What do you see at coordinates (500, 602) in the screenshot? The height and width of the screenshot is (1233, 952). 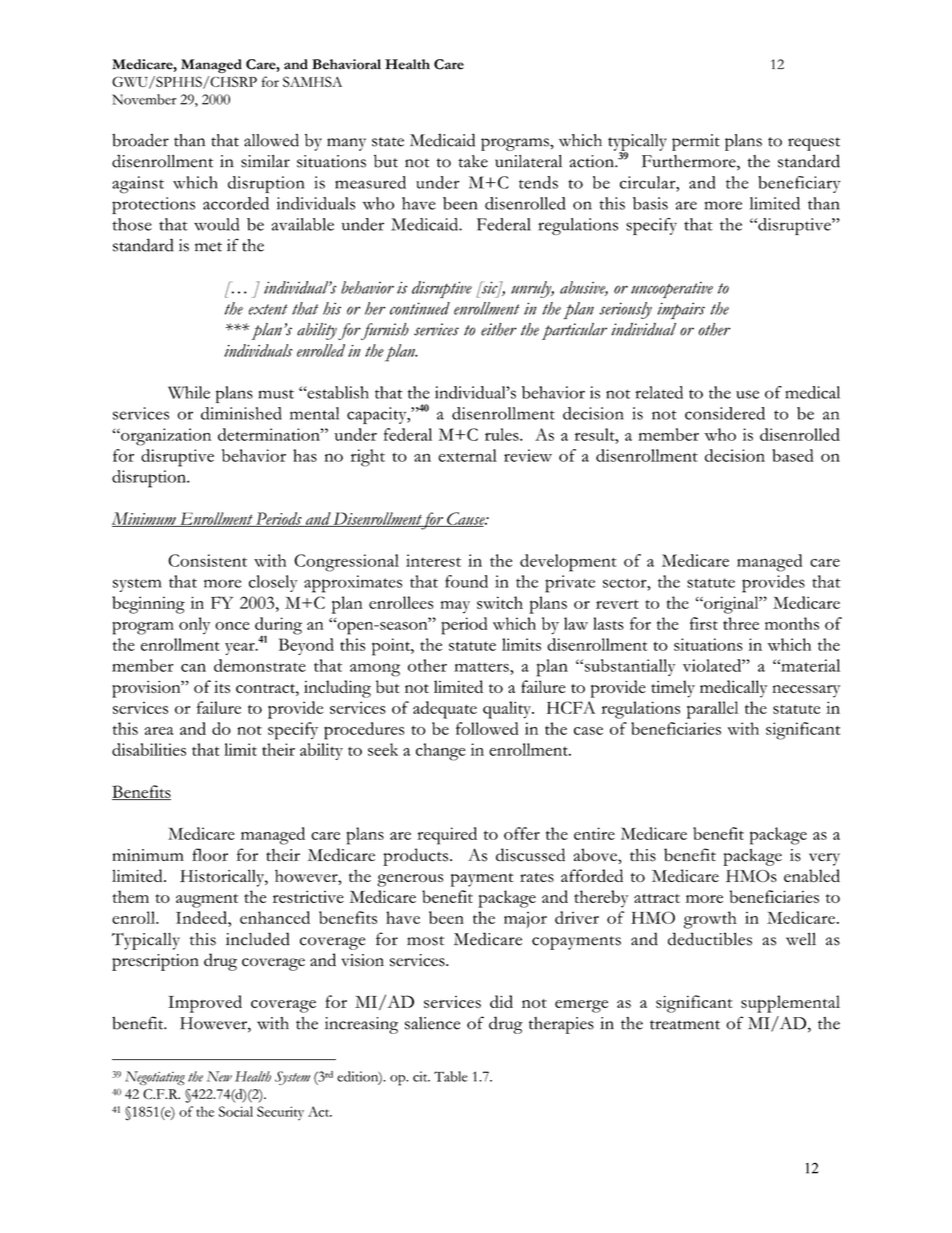 I see `switch` at bounding box center [500, 602].
